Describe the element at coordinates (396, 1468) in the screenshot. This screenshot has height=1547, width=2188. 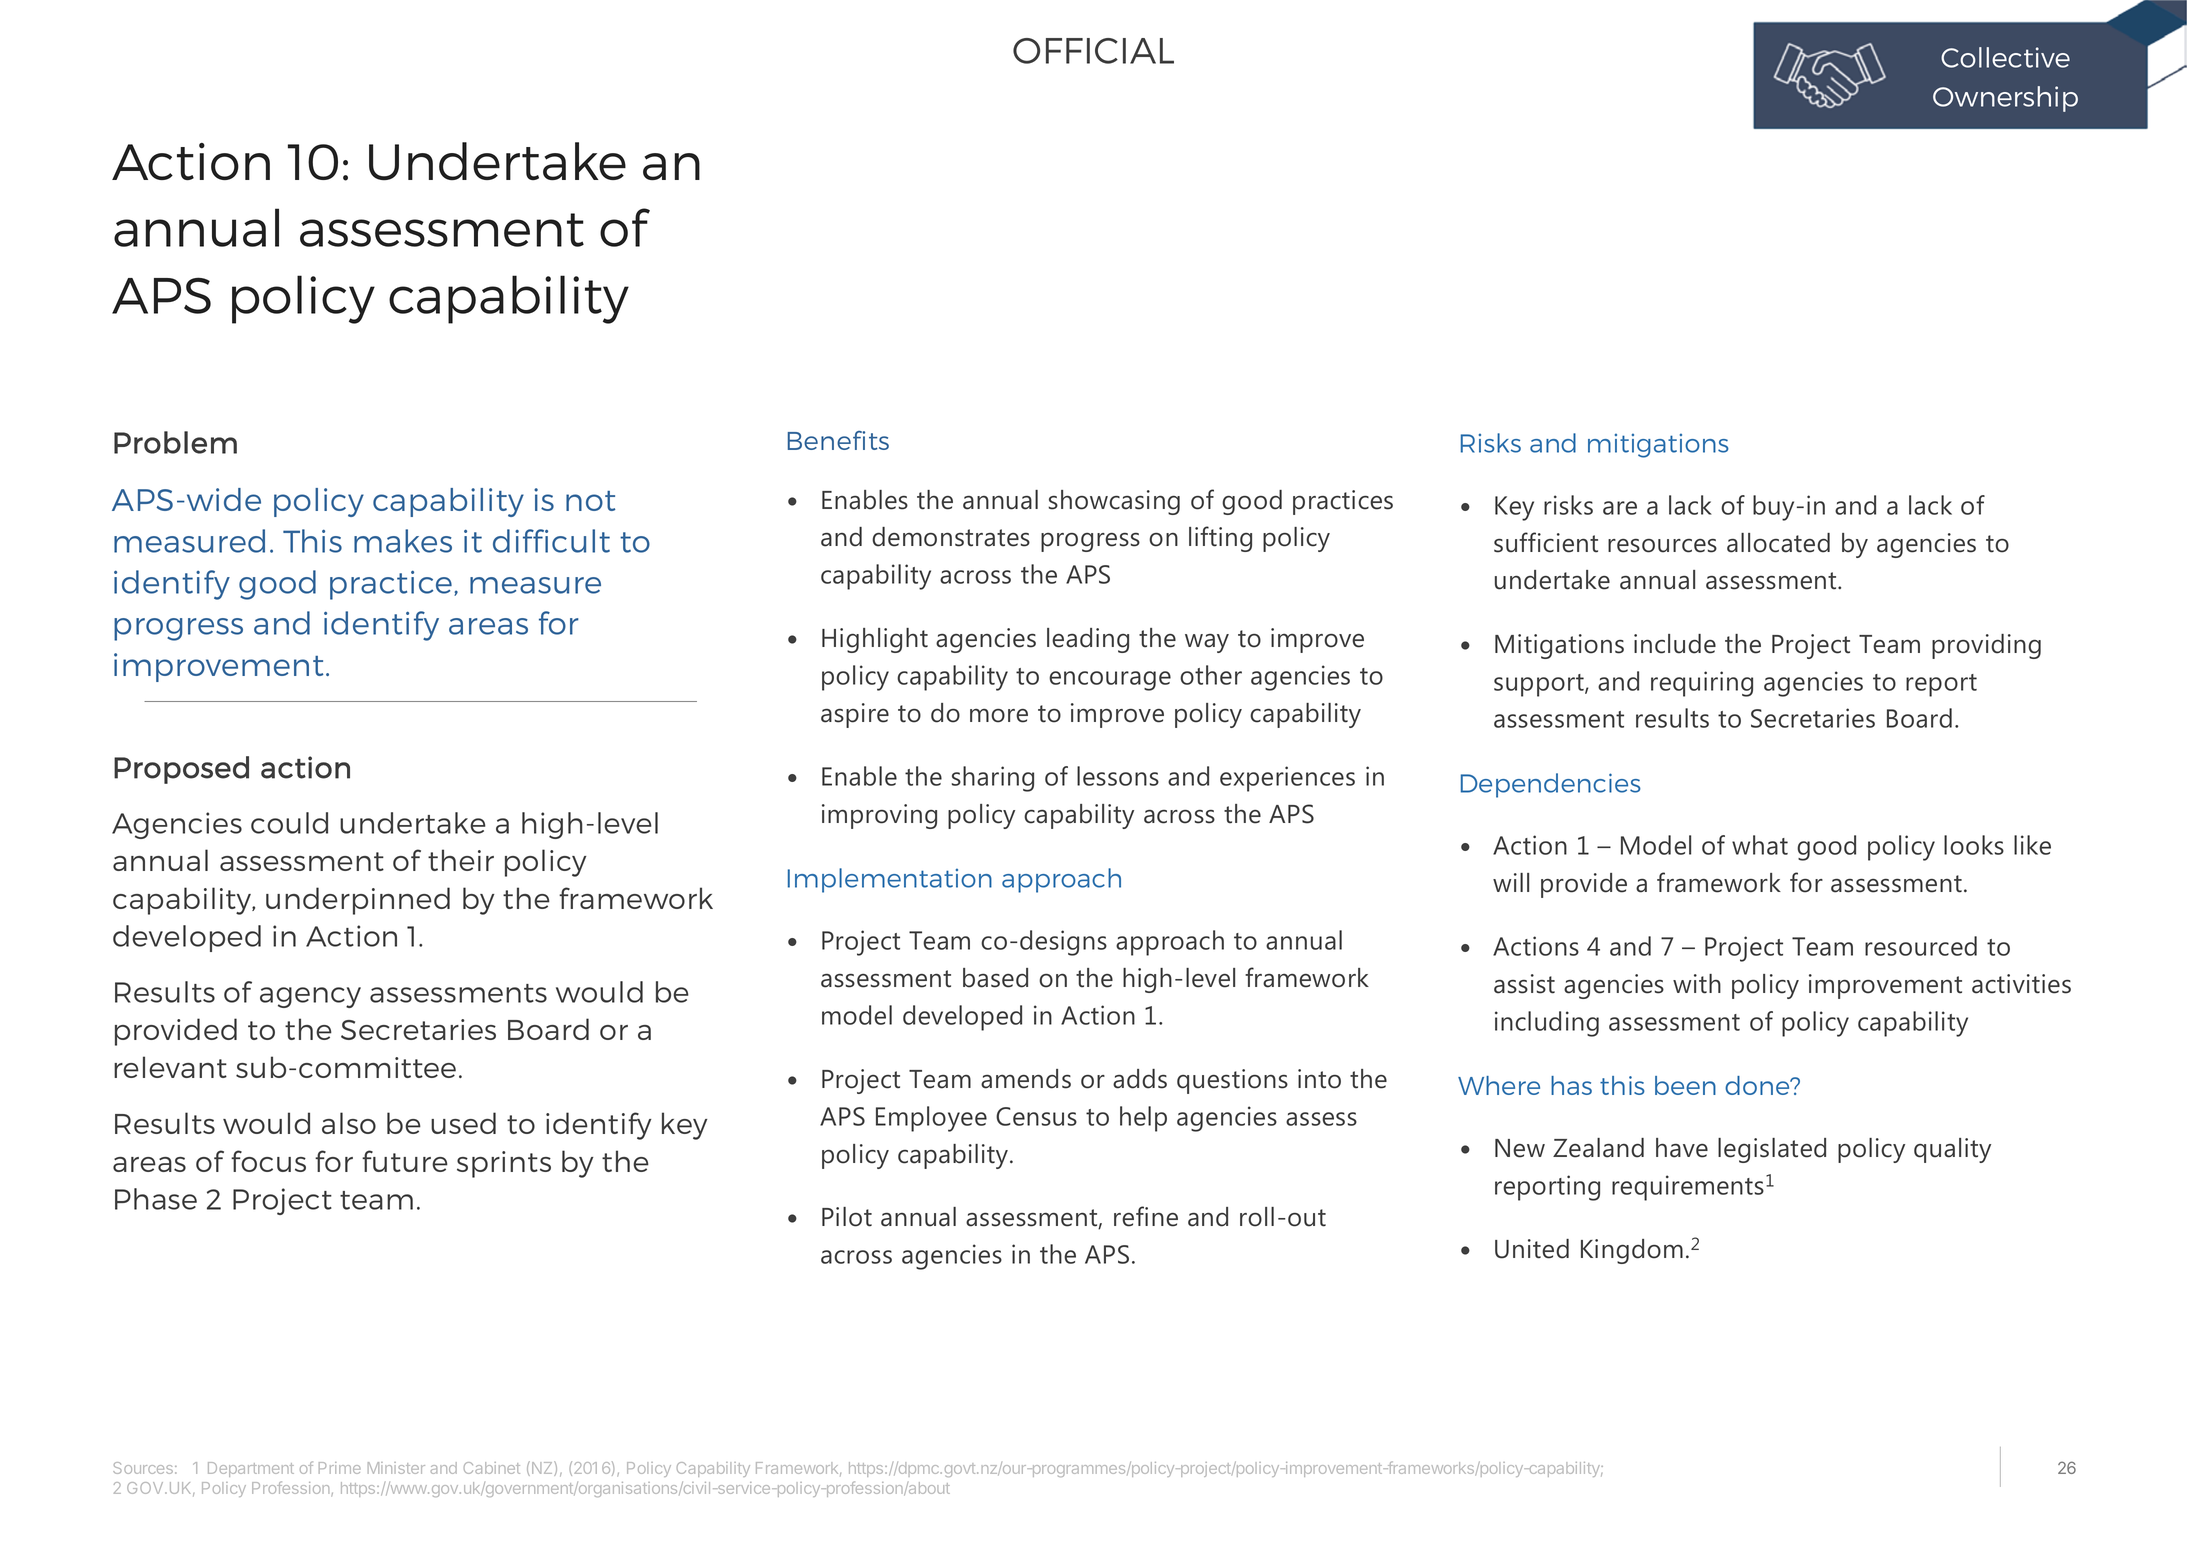
I see `Minister` at that location.
